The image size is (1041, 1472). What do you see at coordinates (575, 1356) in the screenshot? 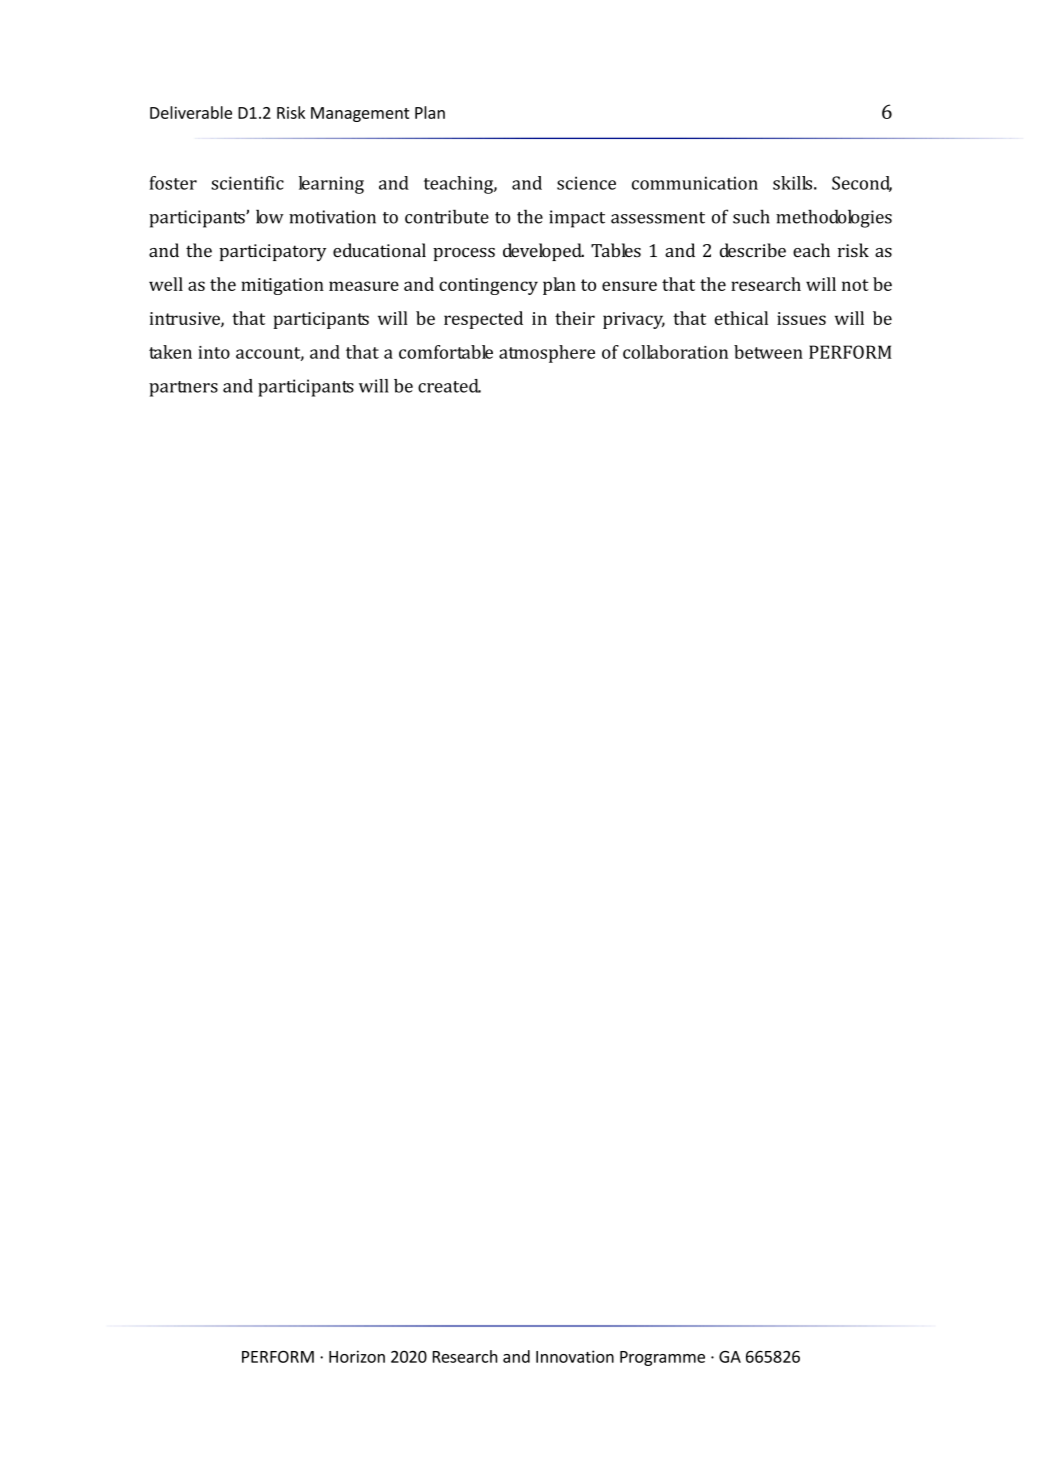
I see `Innovation` at bounding box center [575, 1356].
